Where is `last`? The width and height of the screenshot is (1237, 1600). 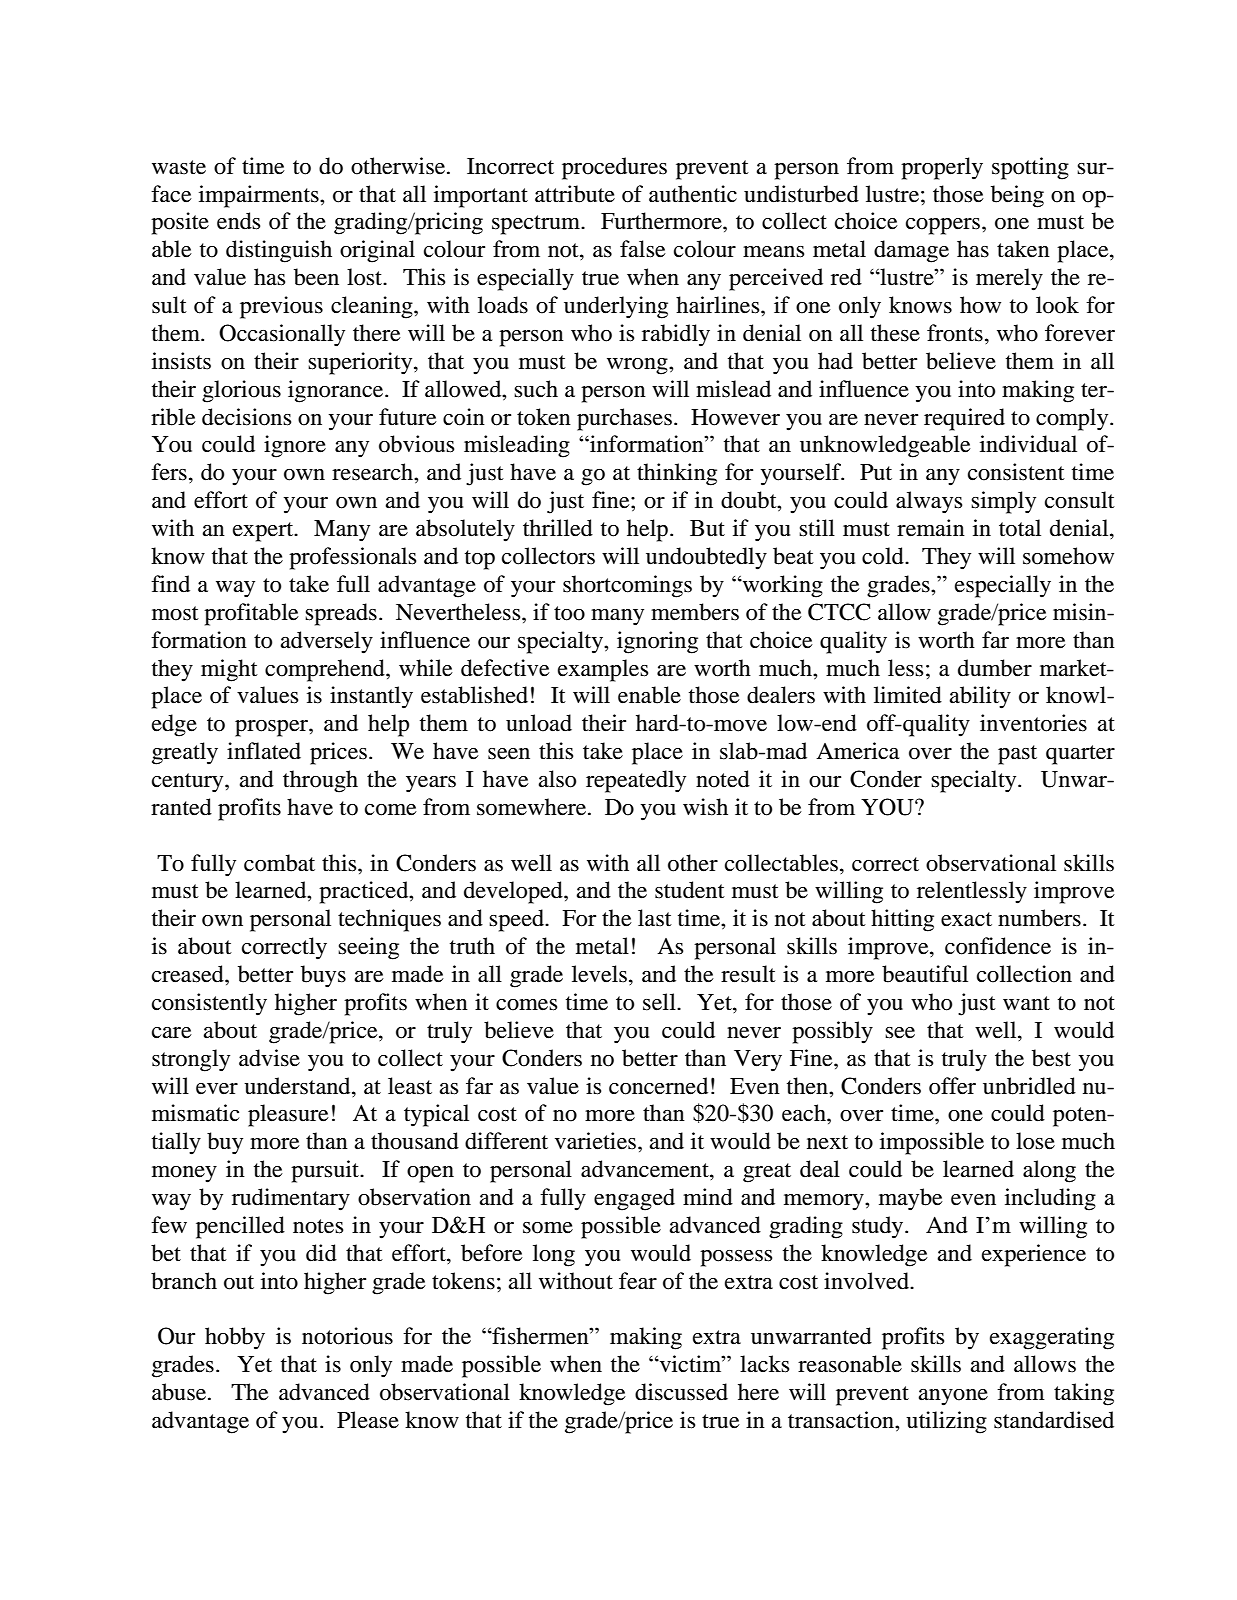
last is located at coordinates (655, 918).
